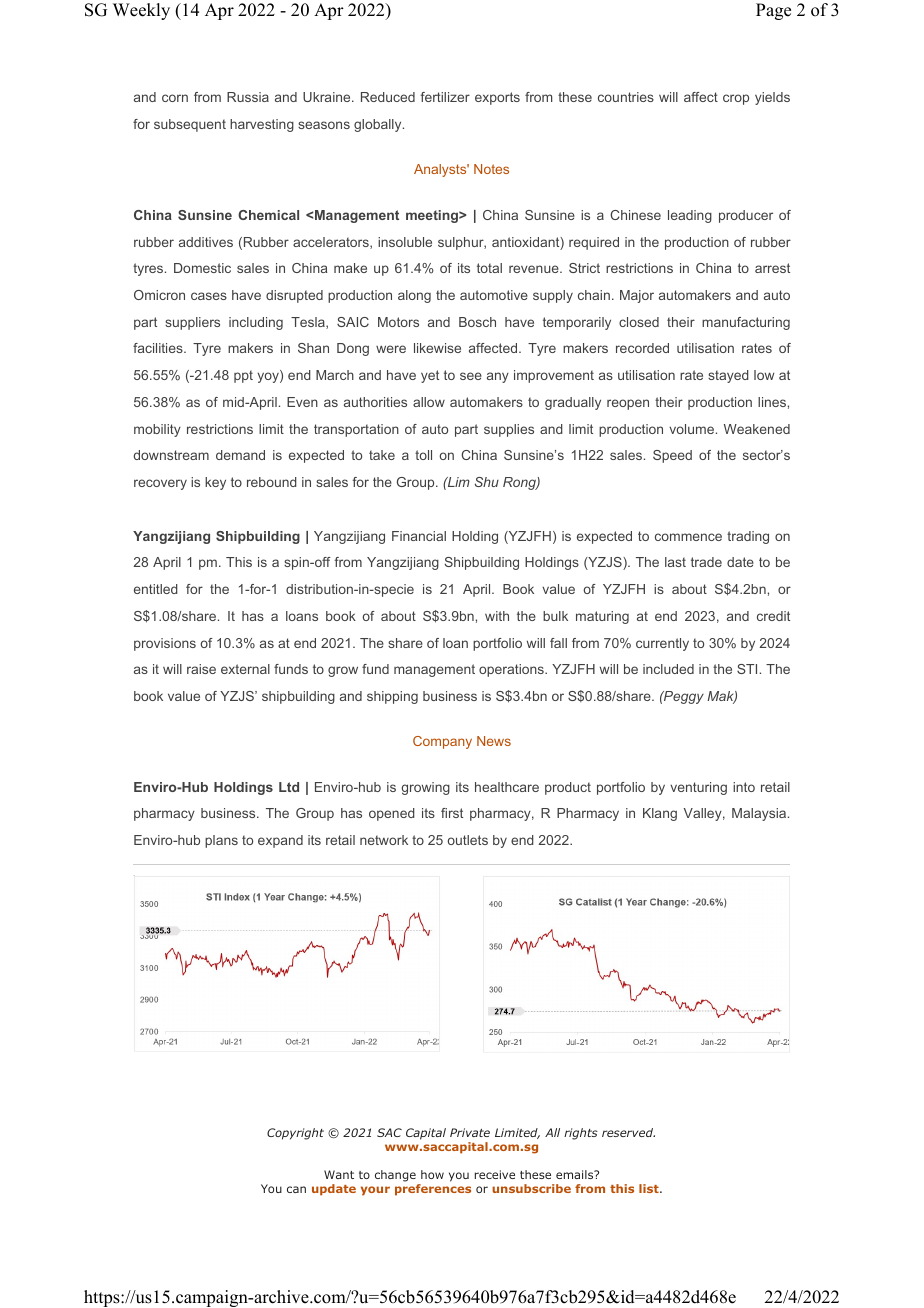 The image size is (924, 1308). I want to click on outlets, so click(468, 840).
